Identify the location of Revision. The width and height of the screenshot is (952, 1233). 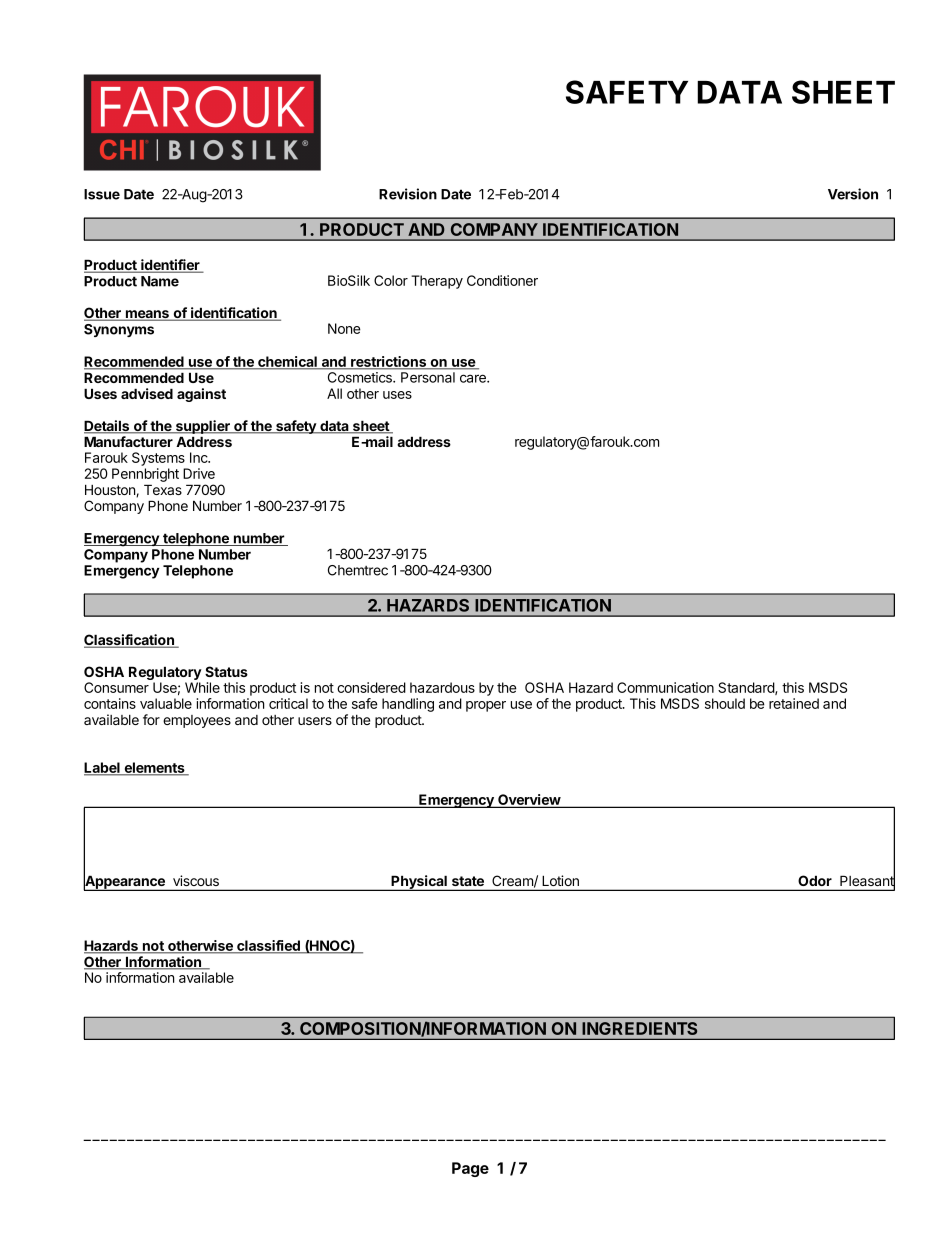
(408, 194).
